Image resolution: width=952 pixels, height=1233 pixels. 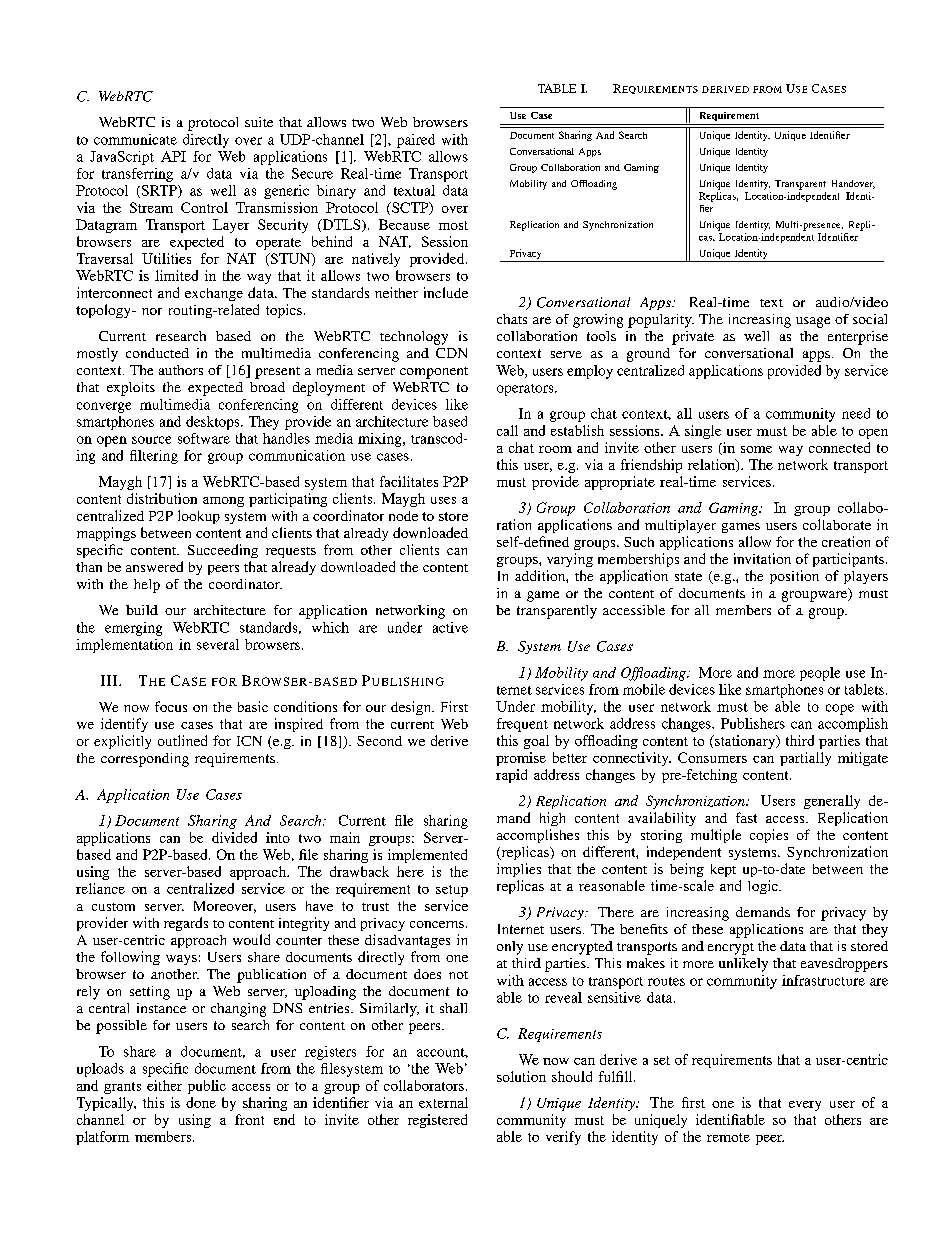 What do you see at coordinates (135, 139) in the screenshot?
I see `communicate` at bounding box center [135, 139].
